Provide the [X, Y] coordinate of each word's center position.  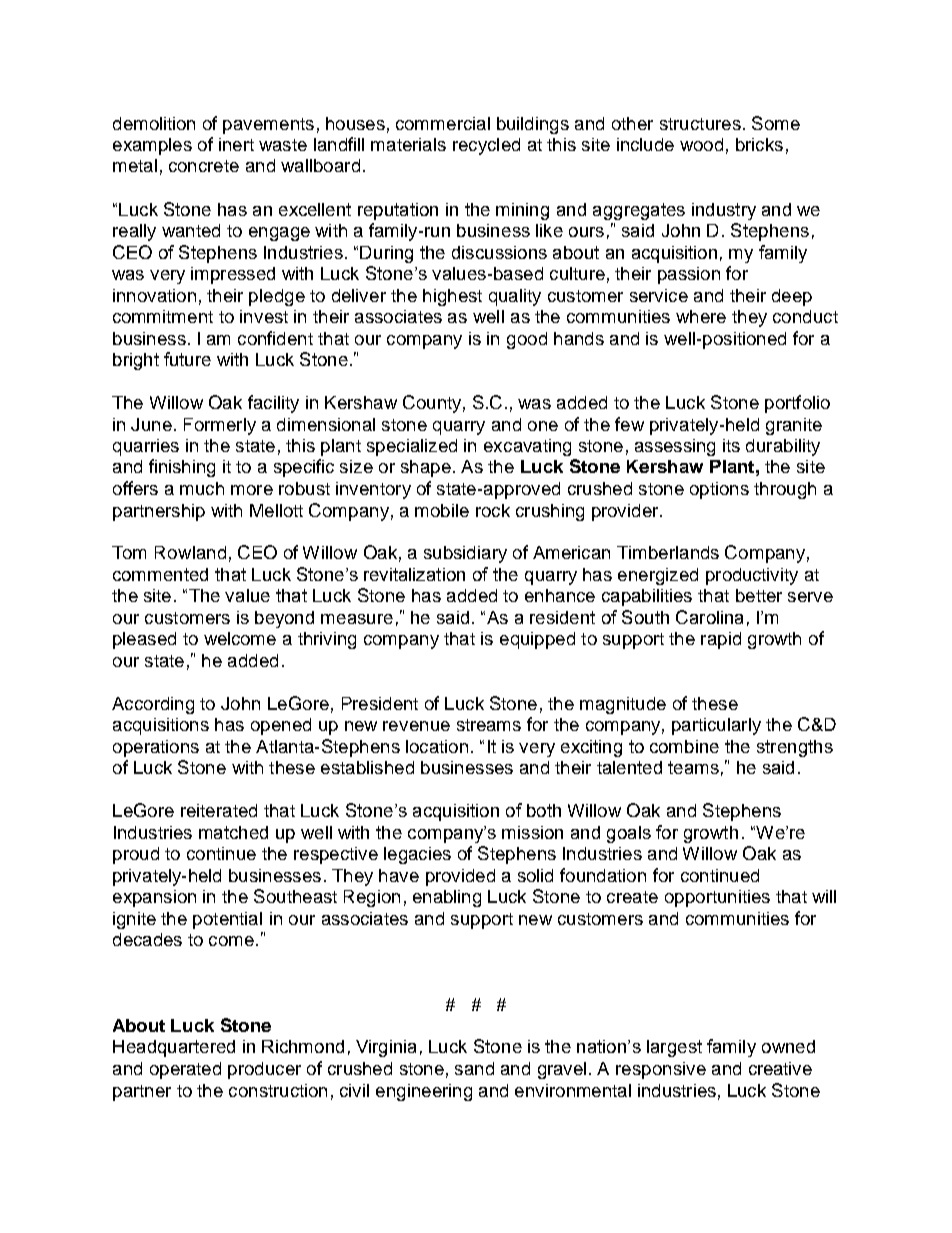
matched [233, 832]
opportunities [717, 898]
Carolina [709, 617]
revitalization [414, 574]
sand [474, 1068]
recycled [486, 146]
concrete [204, 166]
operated [185, 1070]
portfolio [797, 404]
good [527, 340]
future [187, 359]
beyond [284, 619]
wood [701, 144]
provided [460, 877]
